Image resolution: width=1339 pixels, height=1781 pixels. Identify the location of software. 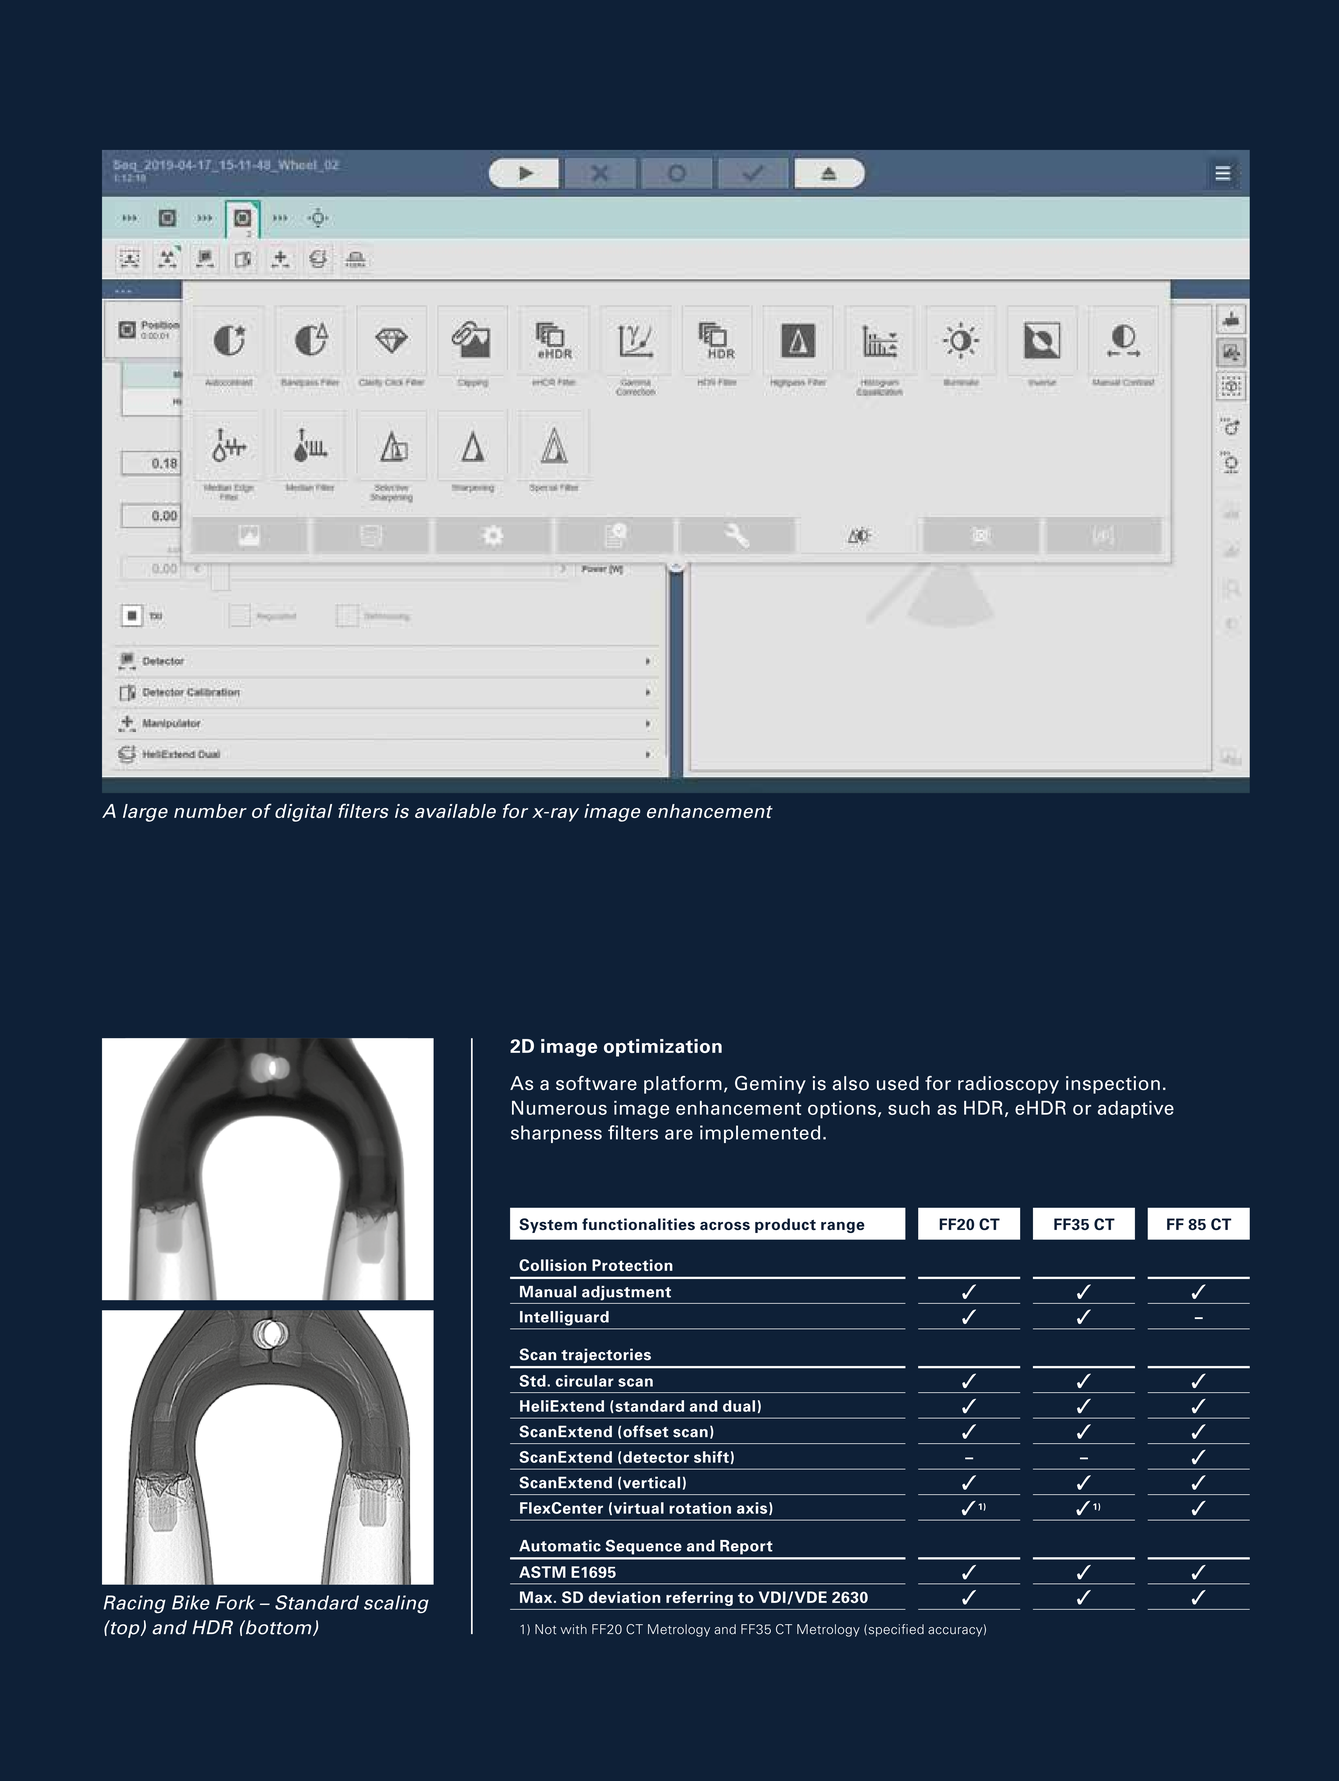
(596, 1083).
